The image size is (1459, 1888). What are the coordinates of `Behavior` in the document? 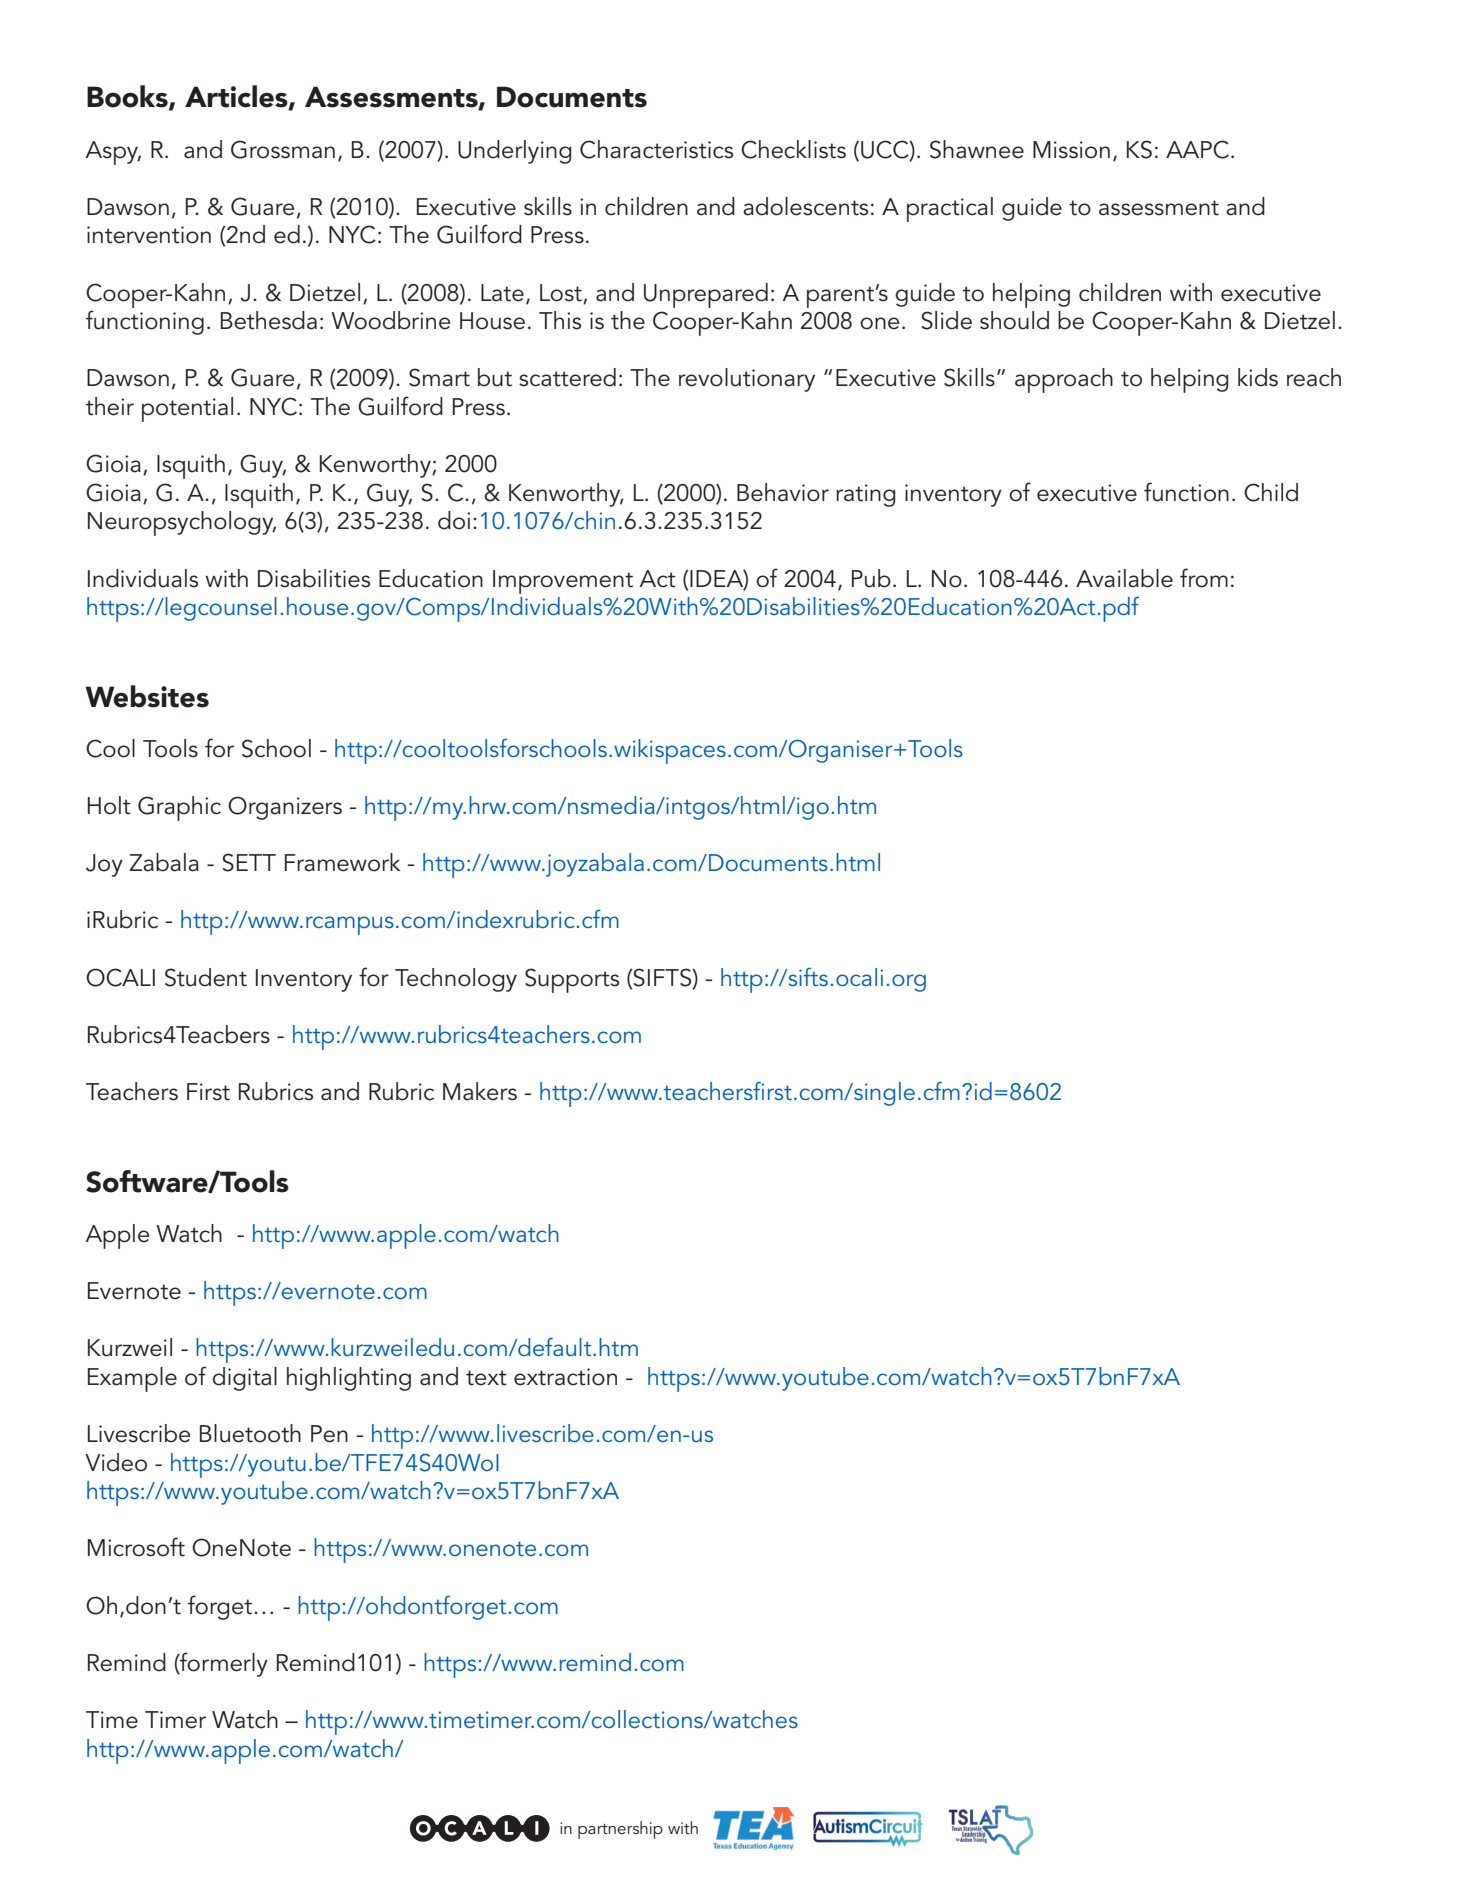 It's located at (783, 492).
